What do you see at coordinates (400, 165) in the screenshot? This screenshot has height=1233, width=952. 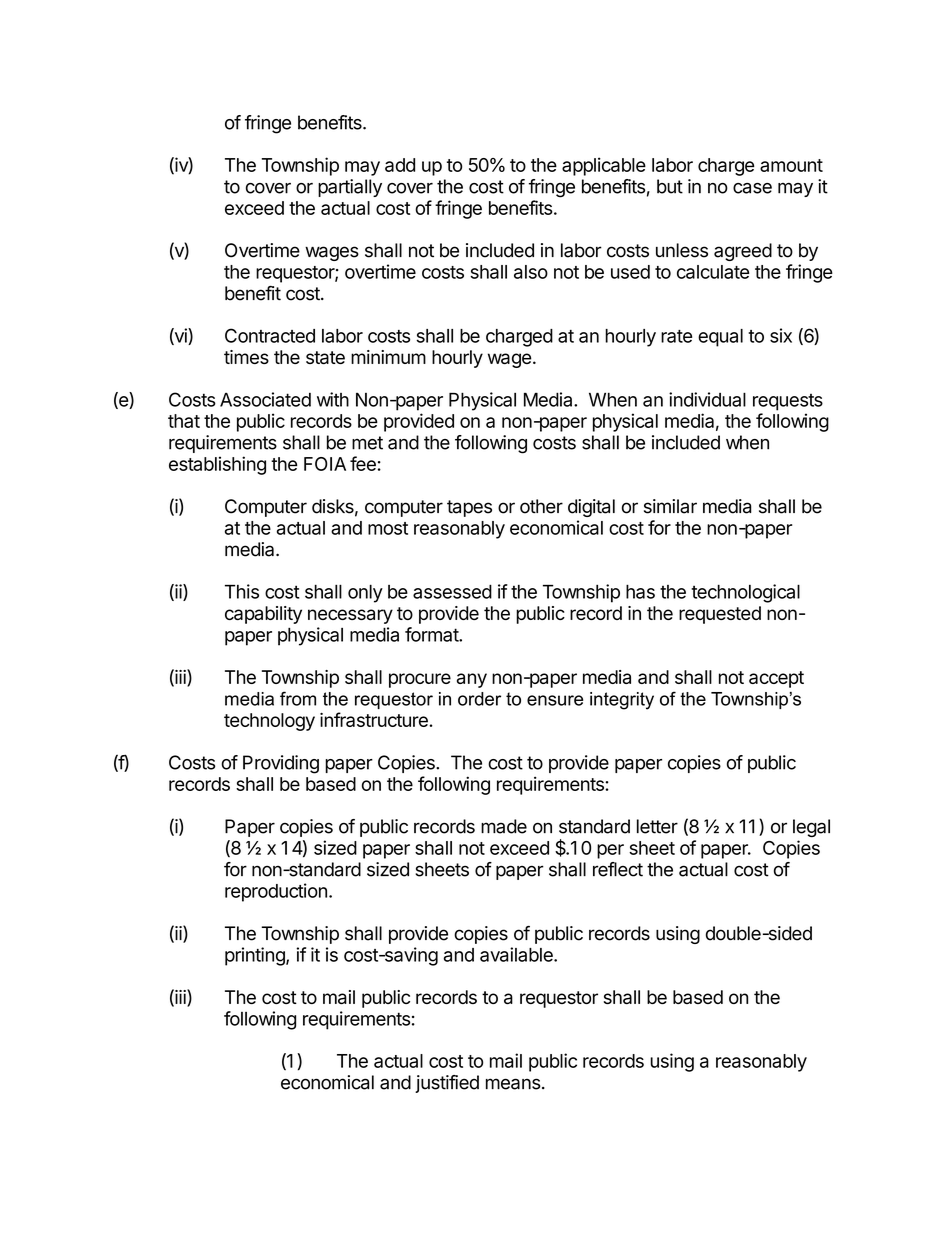 I see `add` at bounding box center [400, 165].
